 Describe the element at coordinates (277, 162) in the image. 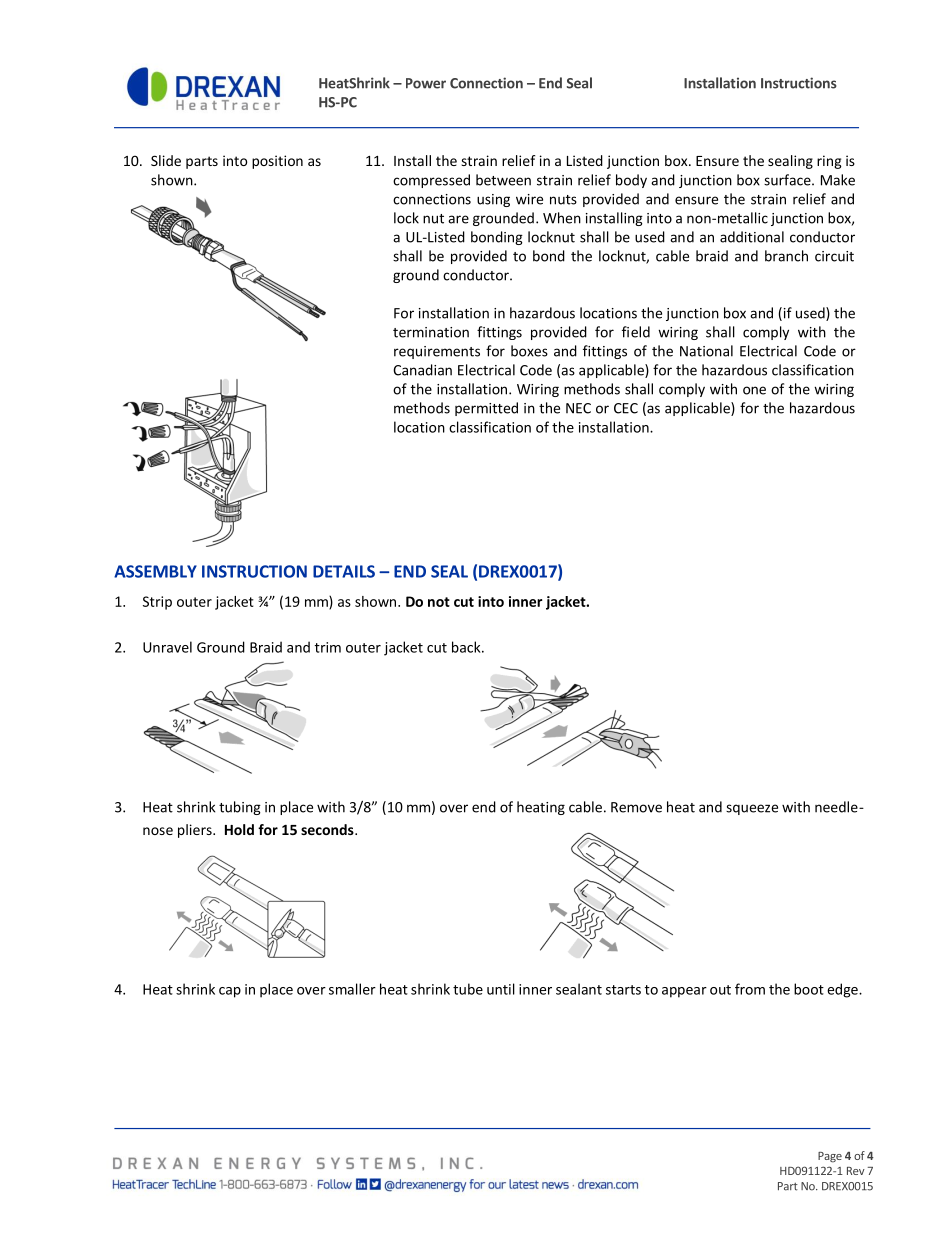

I see `position` at that location.
